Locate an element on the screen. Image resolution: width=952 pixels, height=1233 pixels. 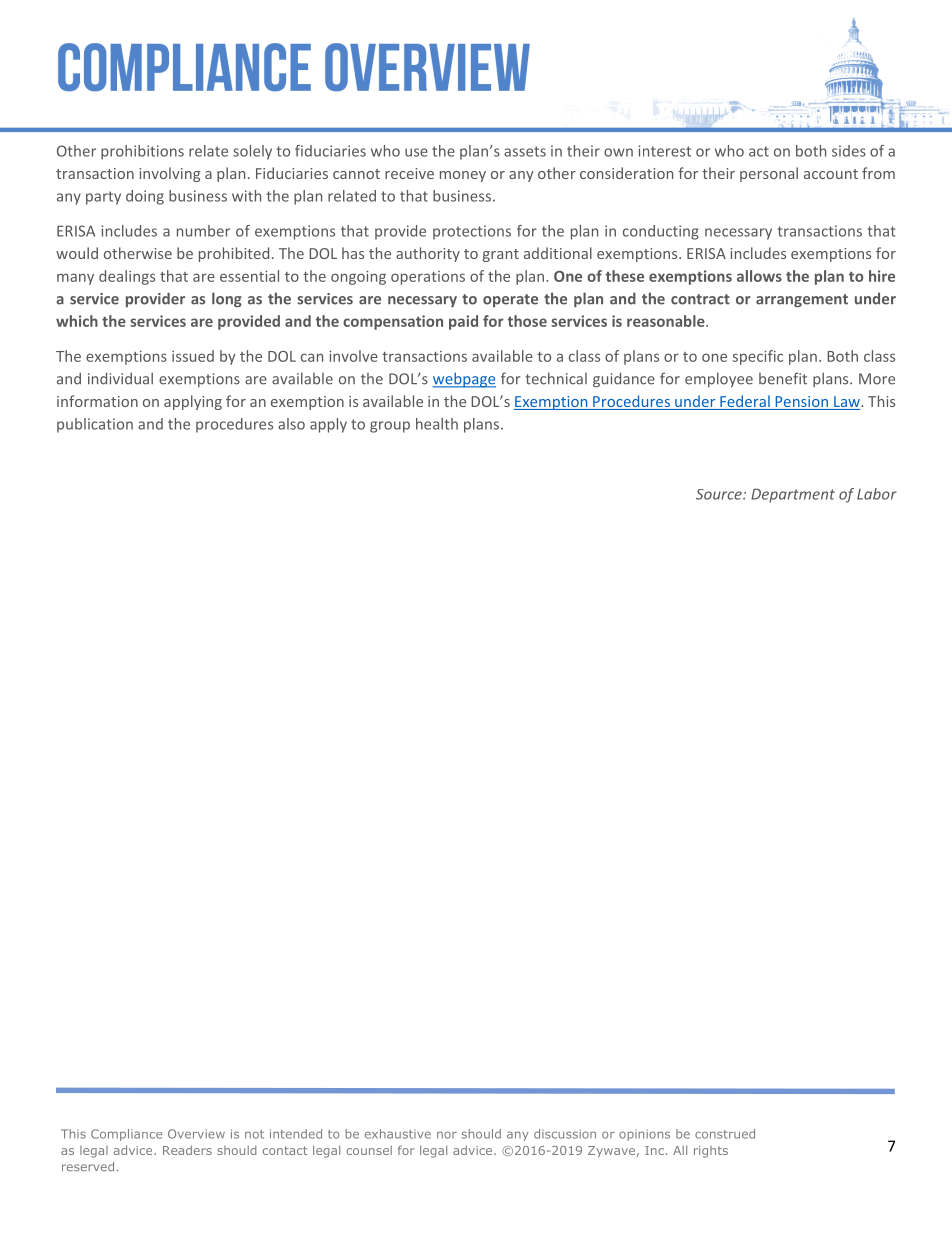
money is located at coordinates (463, 176).
